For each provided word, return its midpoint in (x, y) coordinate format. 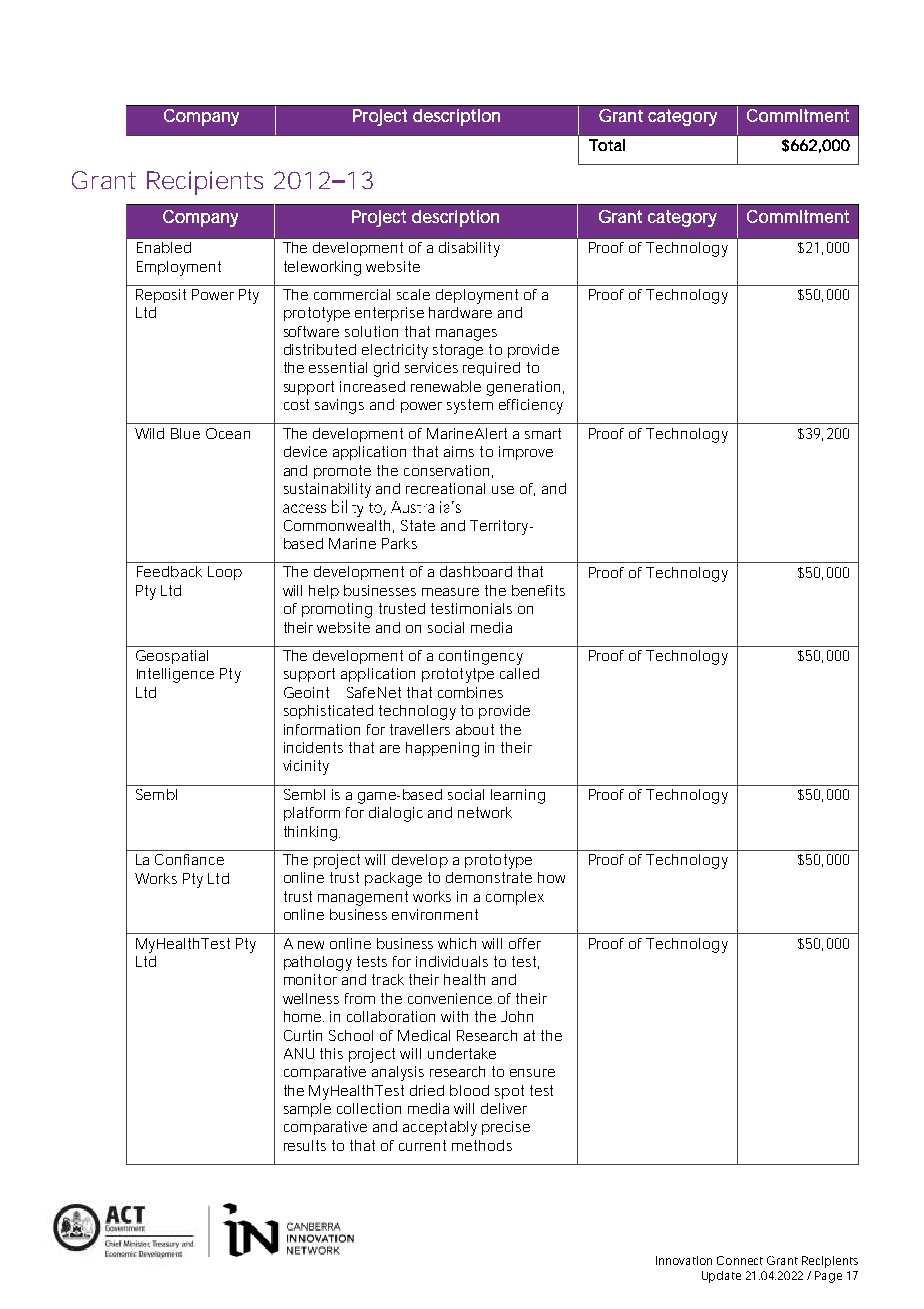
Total (607, 145)
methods (482, 1145)
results (305, 1145)
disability (469, 249)
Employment (179, 268)
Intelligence (175, 675)
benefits (538, 590)
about (475, 729)
